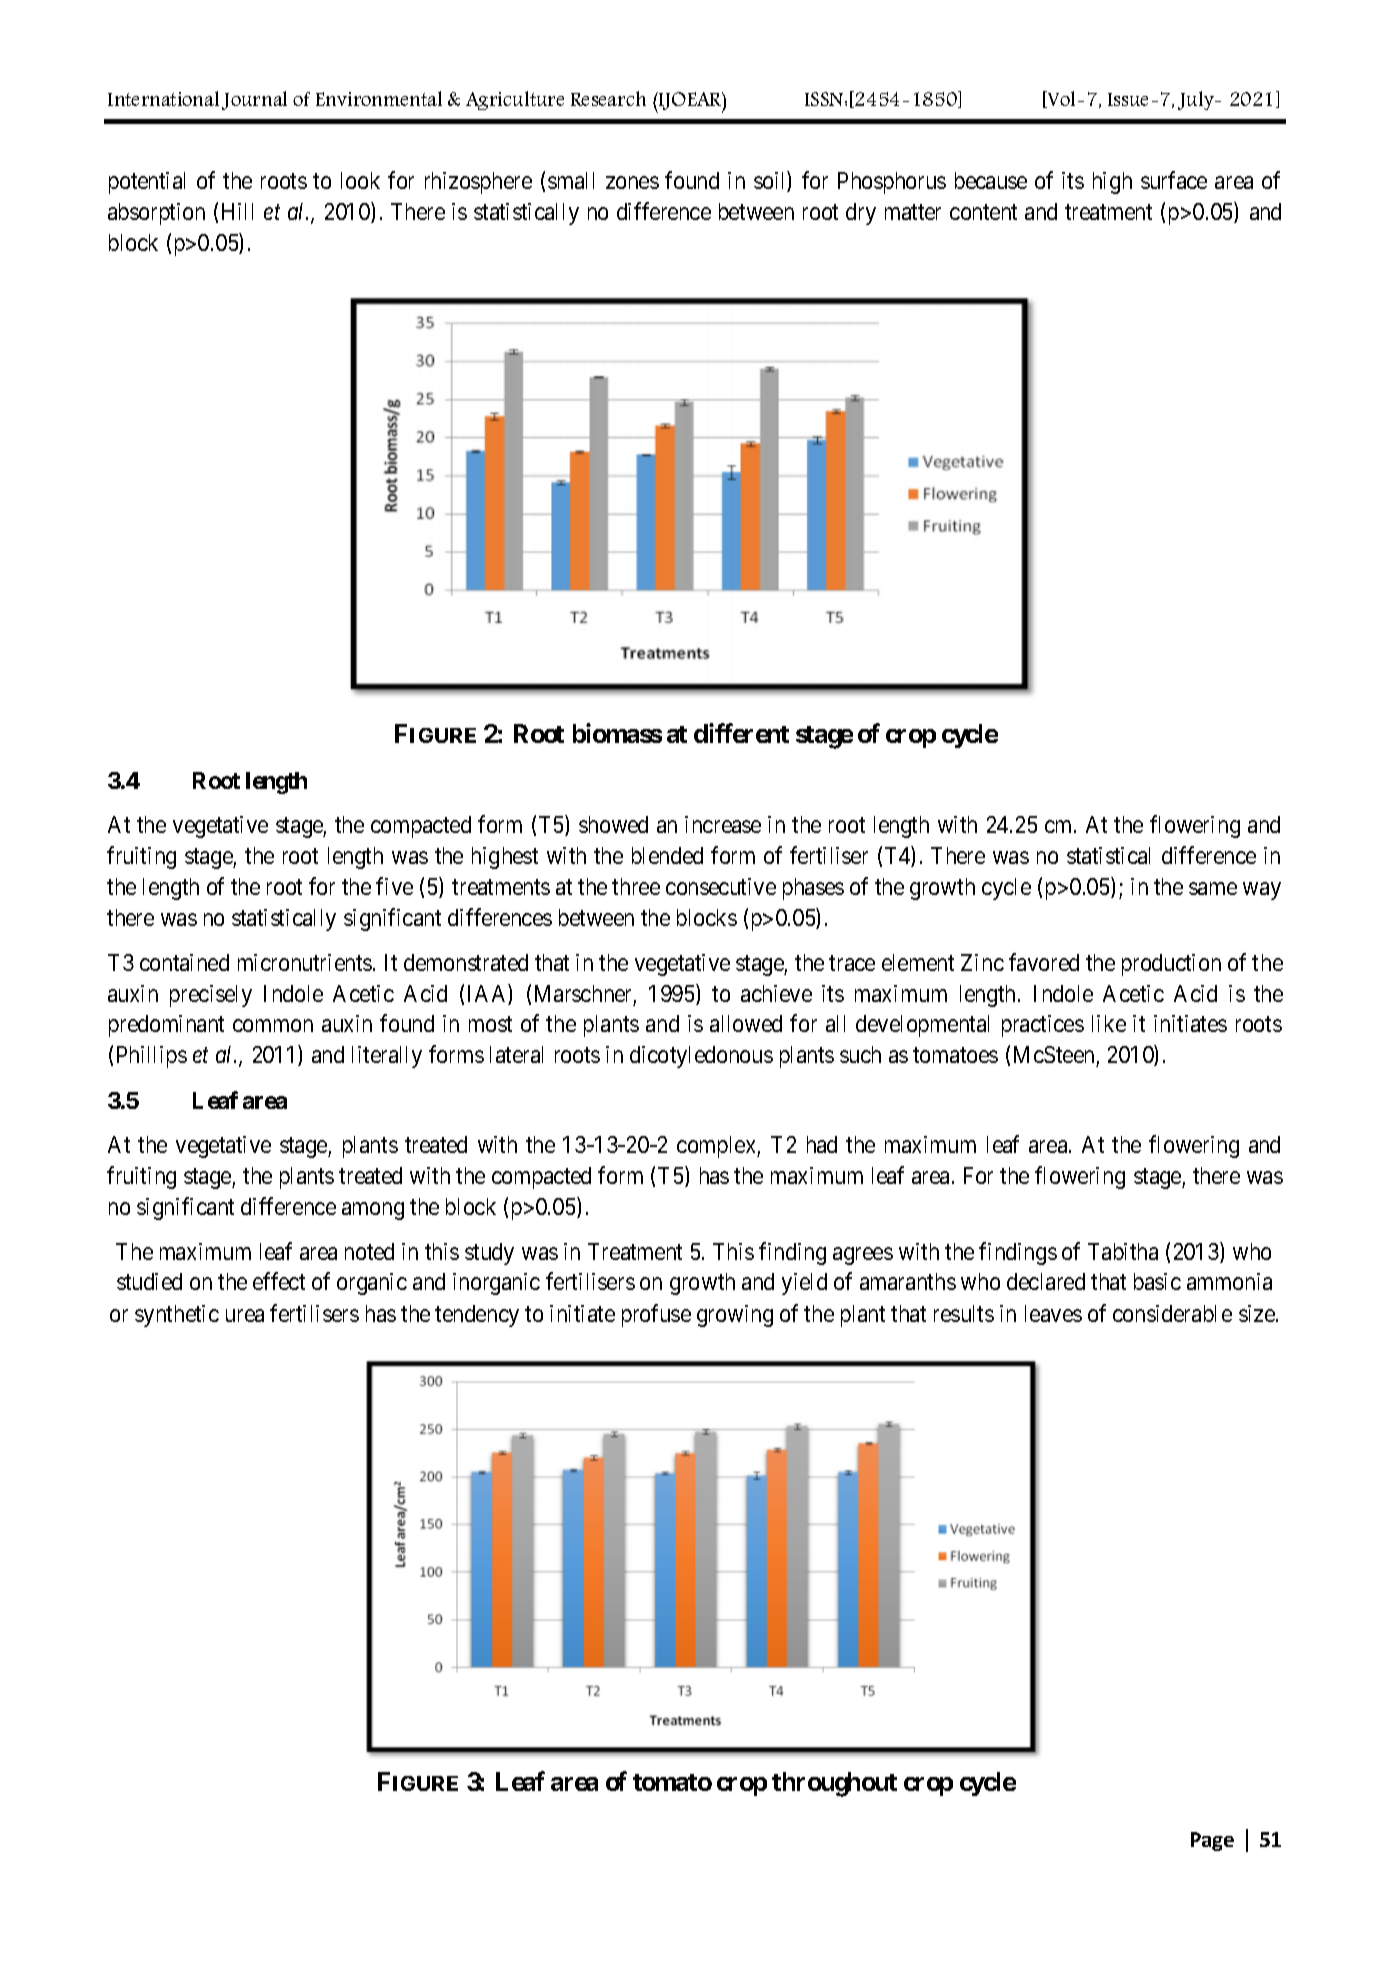  Describe the element at coordinates (735, 1316) in the page. I see `growing` at that location.
